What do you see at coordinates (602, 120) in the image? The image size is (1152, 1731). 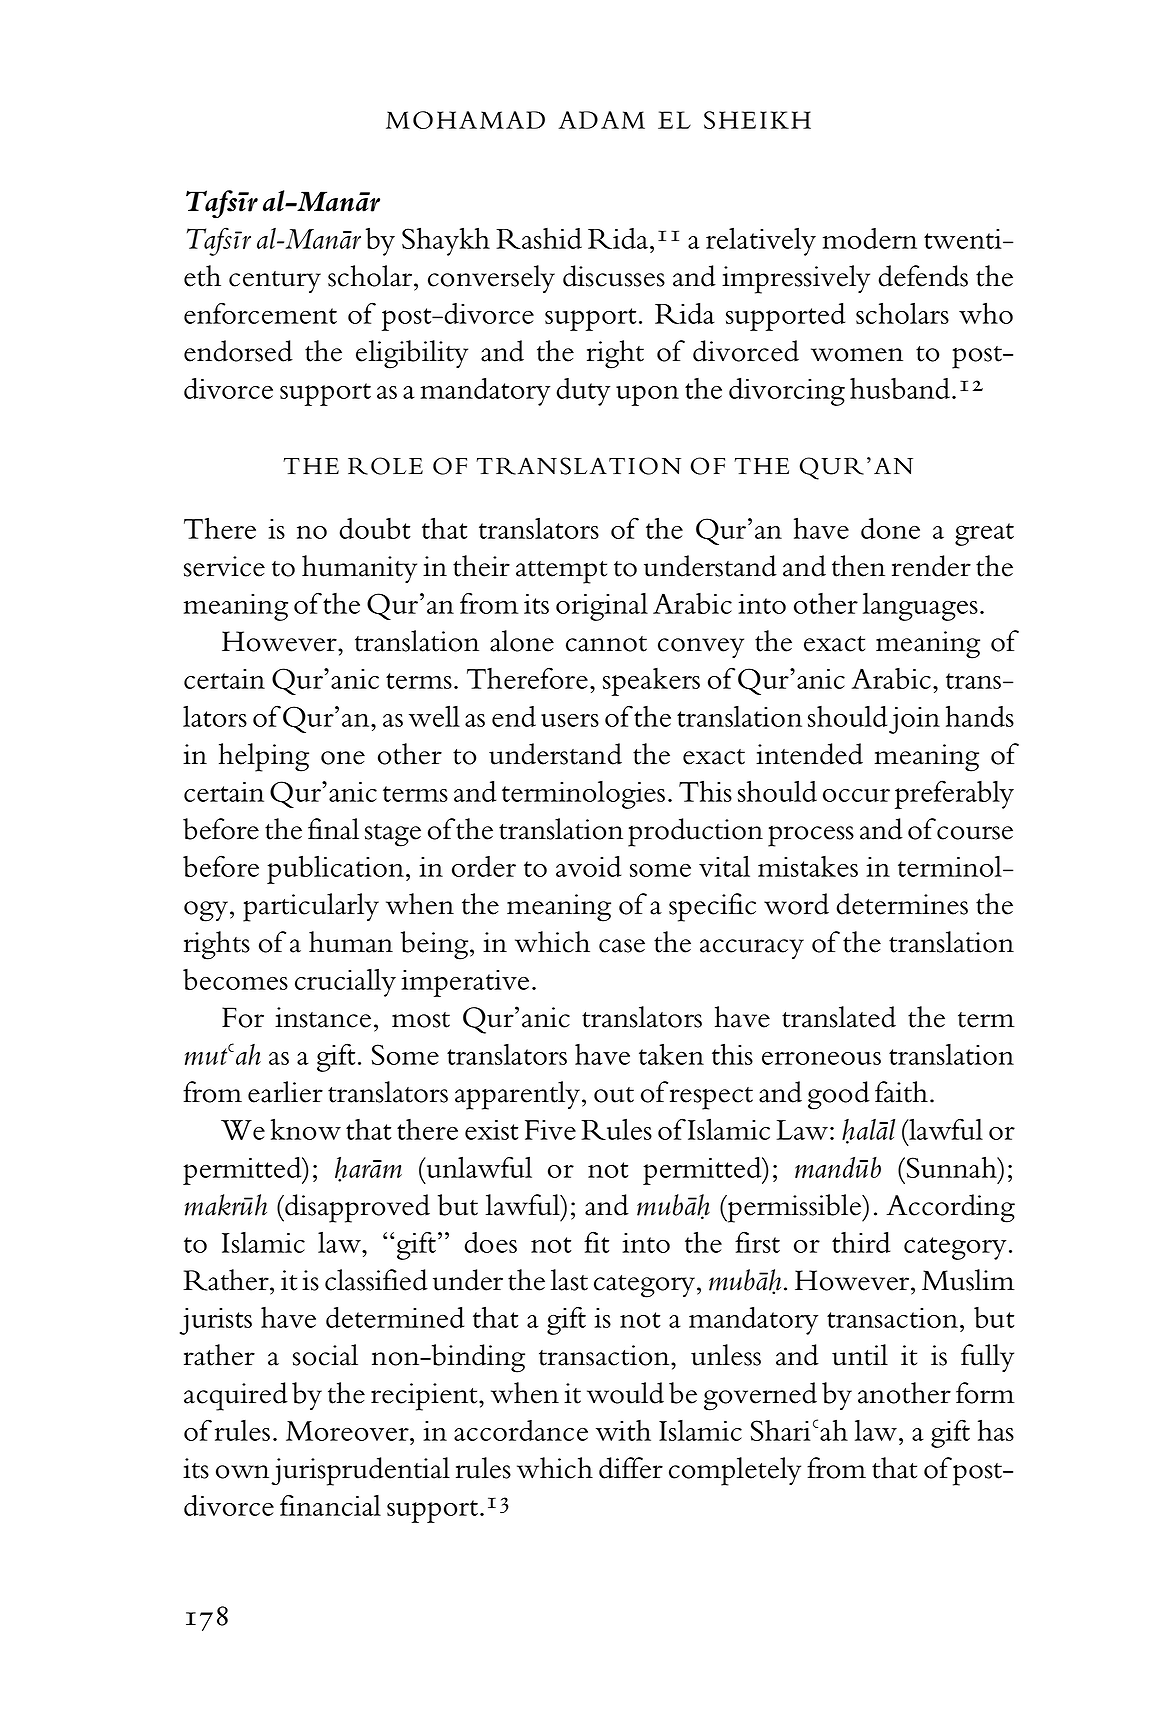 I see `ADAM` at bounding box center [602, 120].
